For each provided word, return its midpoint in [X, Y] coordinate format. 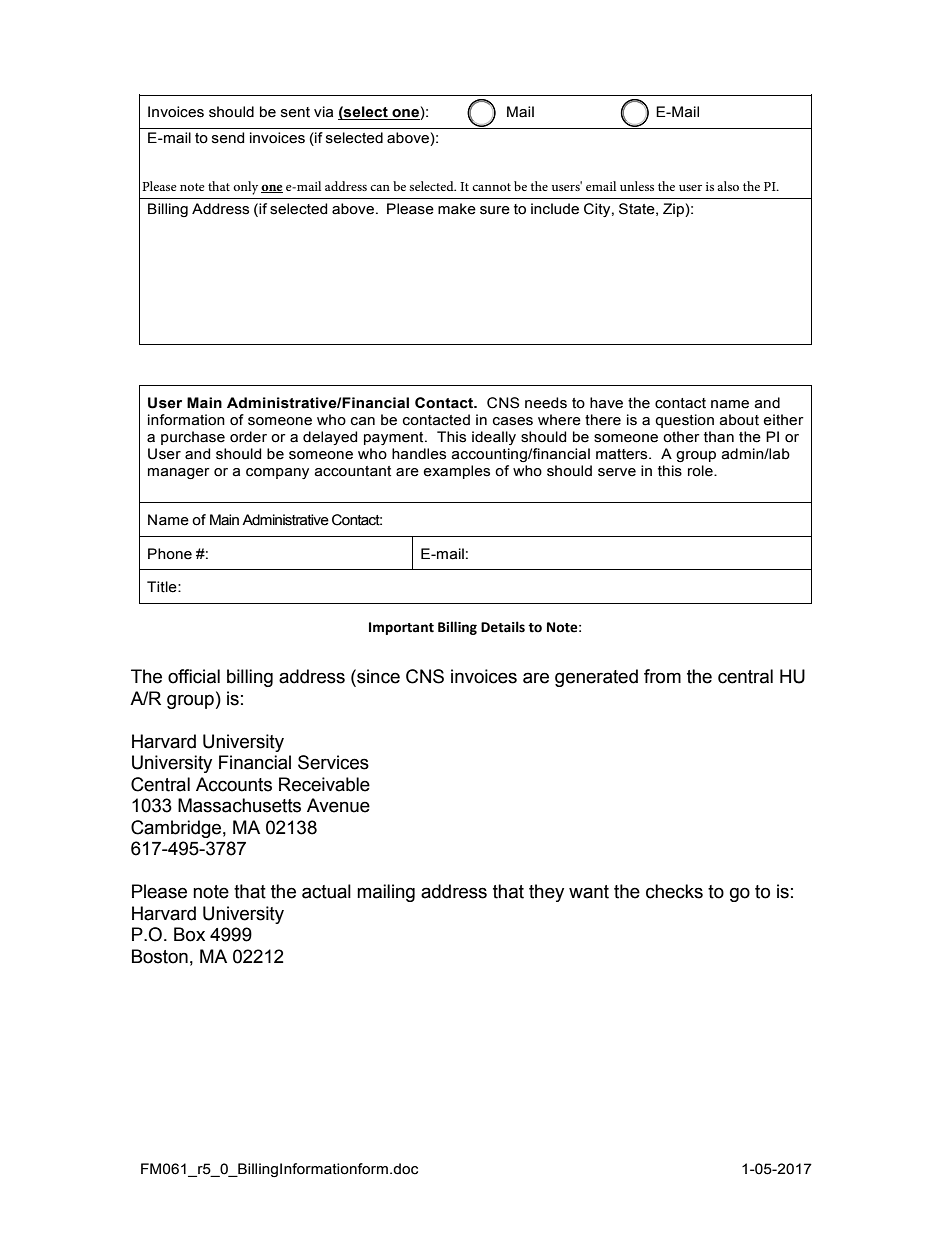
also [728, 186]
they [546, 893]
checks [674, 891]
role [701, 471]
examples [456, 472]
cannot [491, 187]
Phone [170, 554]
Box [189, 934]
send [228, 138]
